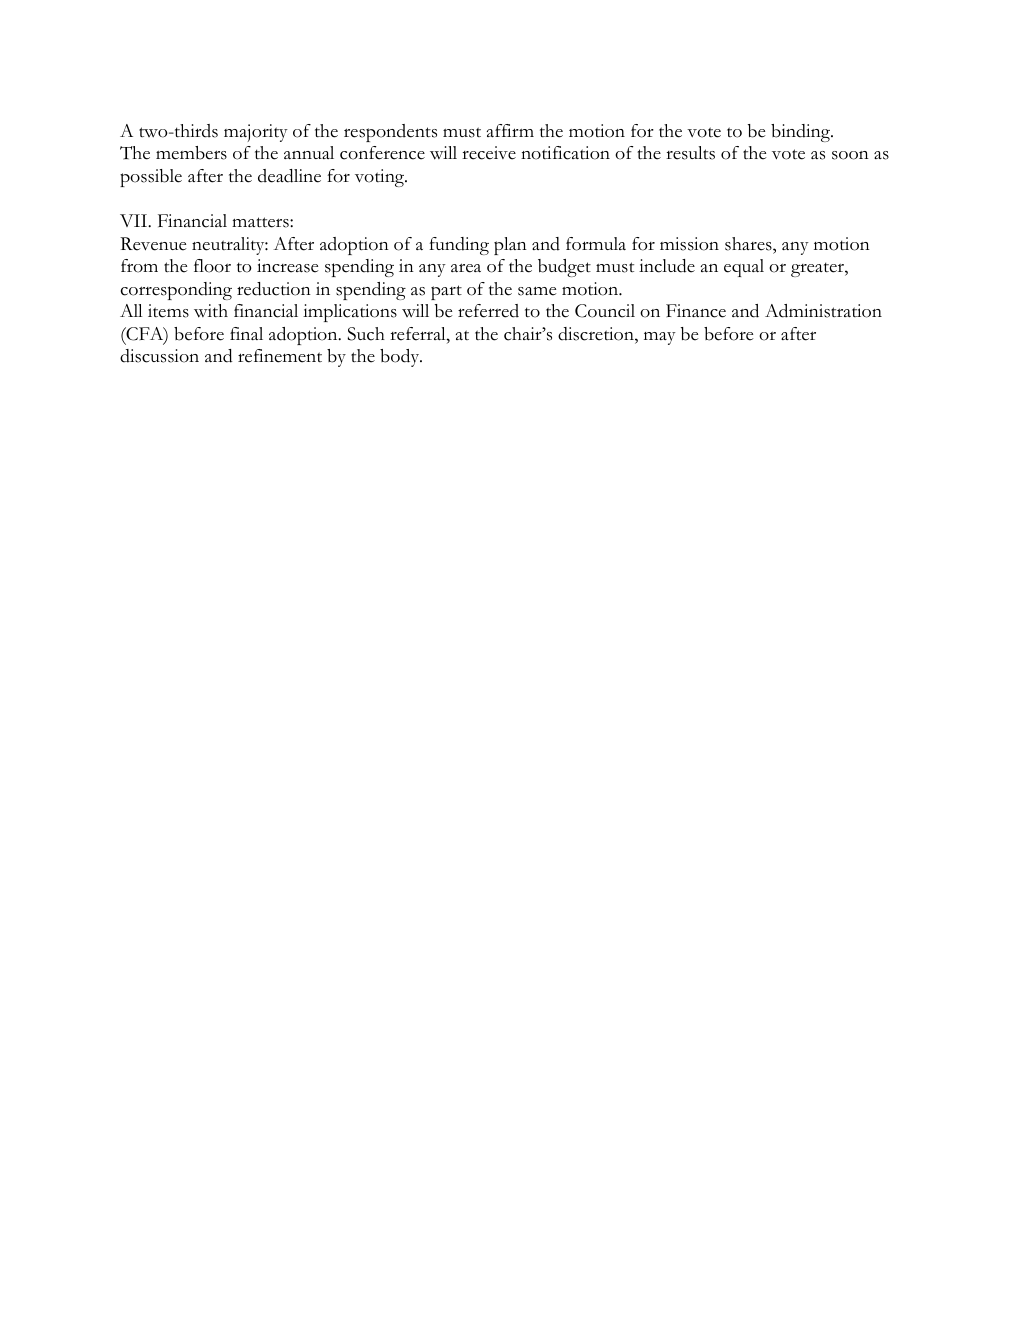 This document has width=1020, height=1321. What do you see at coordinates (510, 130) in the document?
I see `affirm` at bounding box center [510, 130].
